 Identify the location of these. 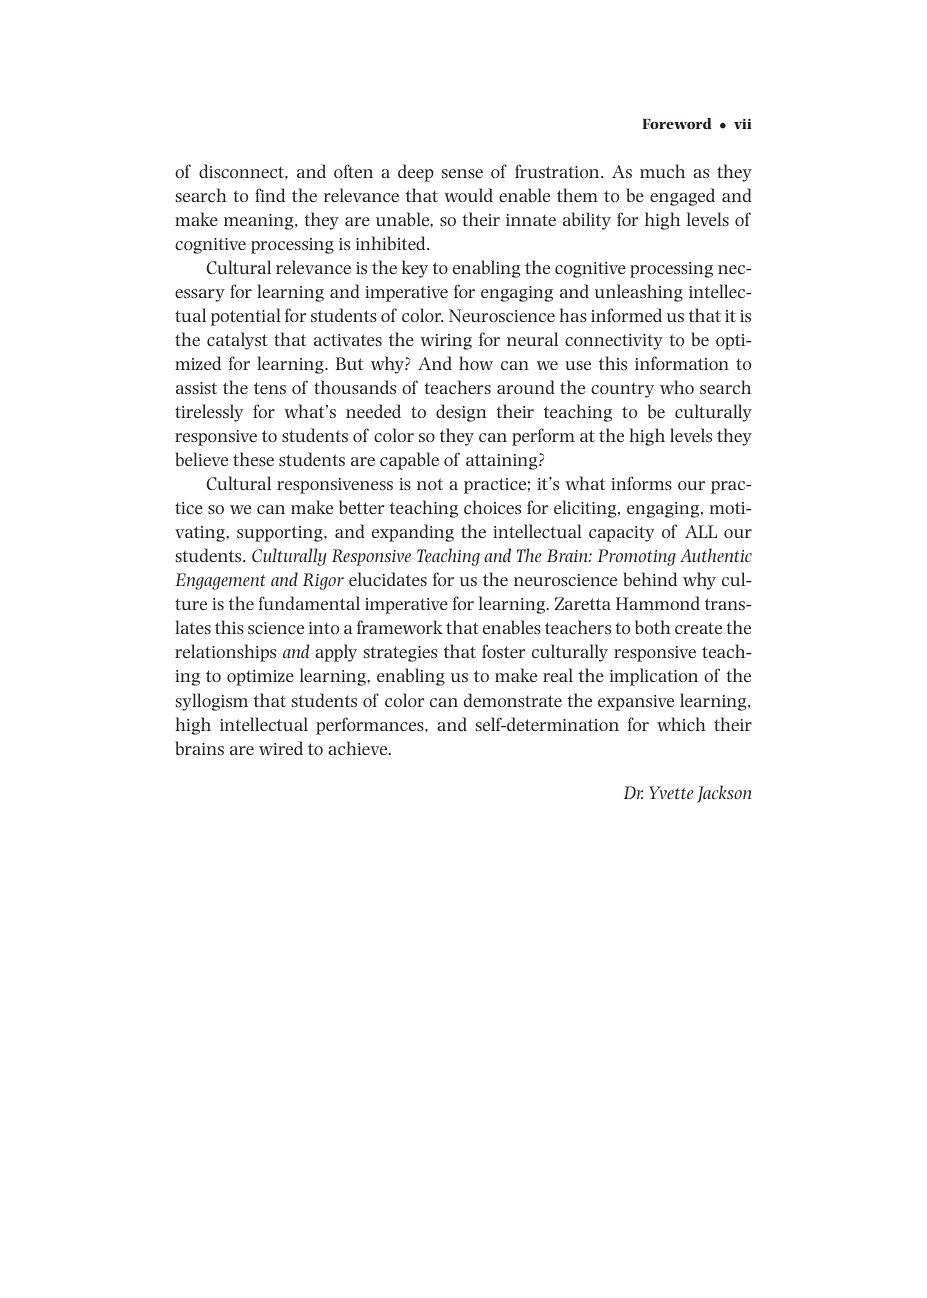
(253, 459).
